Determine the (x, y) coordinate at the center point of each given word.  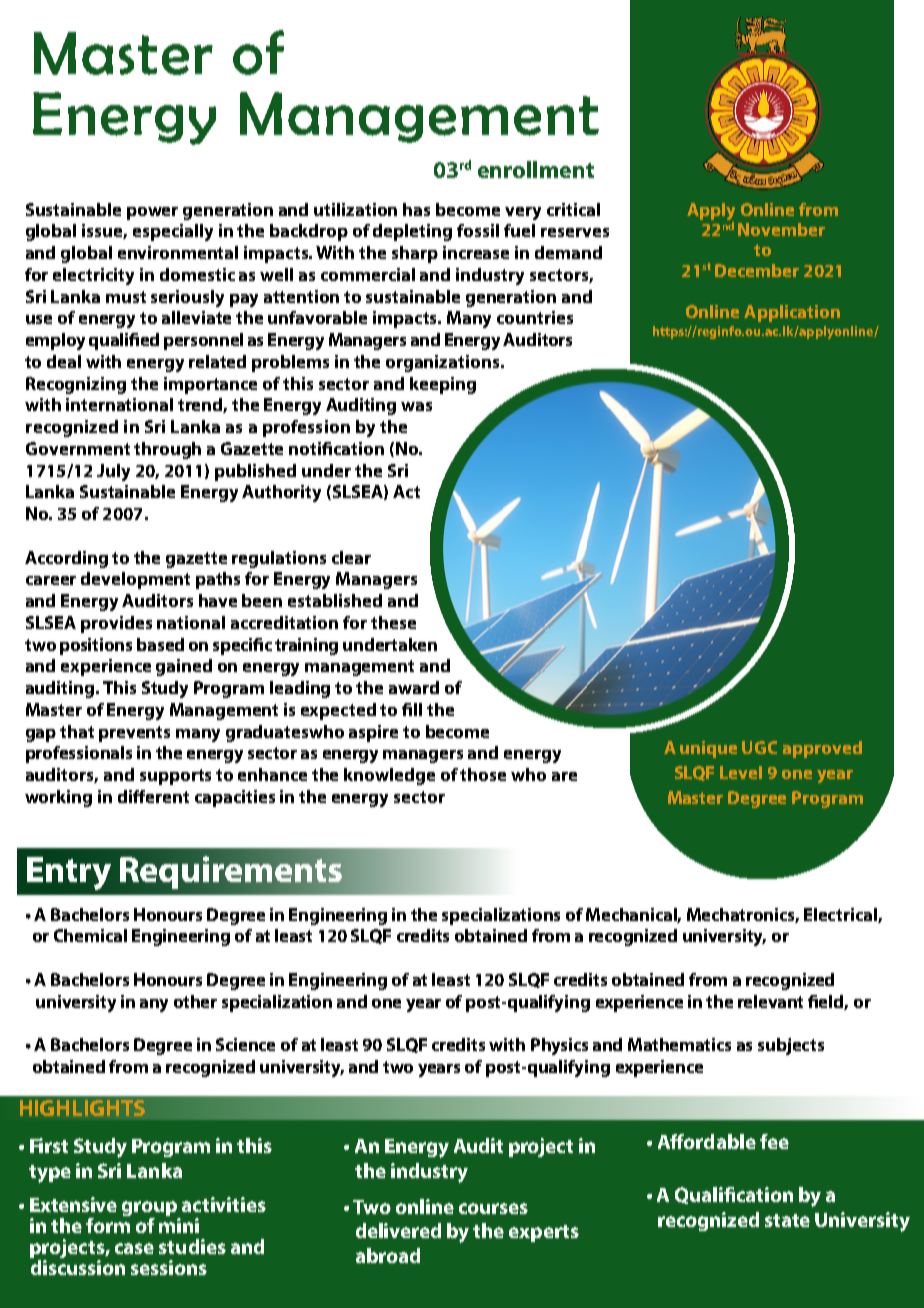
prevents (134, 734)
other (195, 1001)
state (787, 1220)
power (152, 213)
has (416, 209)
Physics (559, 1046)
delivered (398, 1230)
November (781, 229)
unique (708, 749)
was (416, 406)
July (113, 472)
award (414, 687)
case (134, 1248)
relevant (770, 1001)
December (757, 270)
